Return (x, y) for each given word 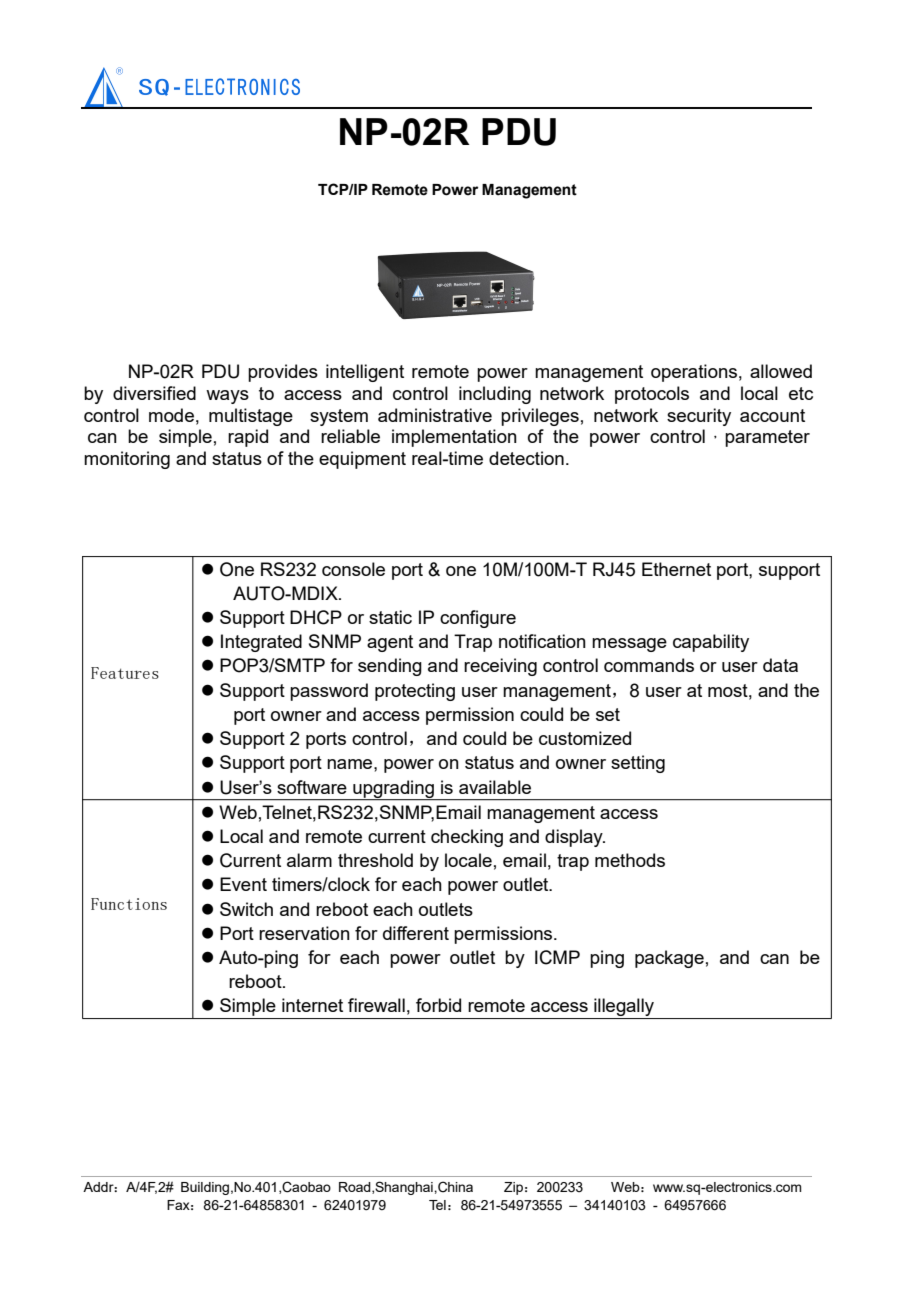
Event (243, 884)
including (495, 395)
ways (227, 397)
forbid (438, 1005)
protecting (415, 692)
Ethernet (676, 569)
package (669, 959)
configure (478, 619)
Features (125, 673)
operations (694, 373)
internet (312, 1005)
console (353, 569)
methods (630, 860)
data (780, 665)
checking (467, 838)
